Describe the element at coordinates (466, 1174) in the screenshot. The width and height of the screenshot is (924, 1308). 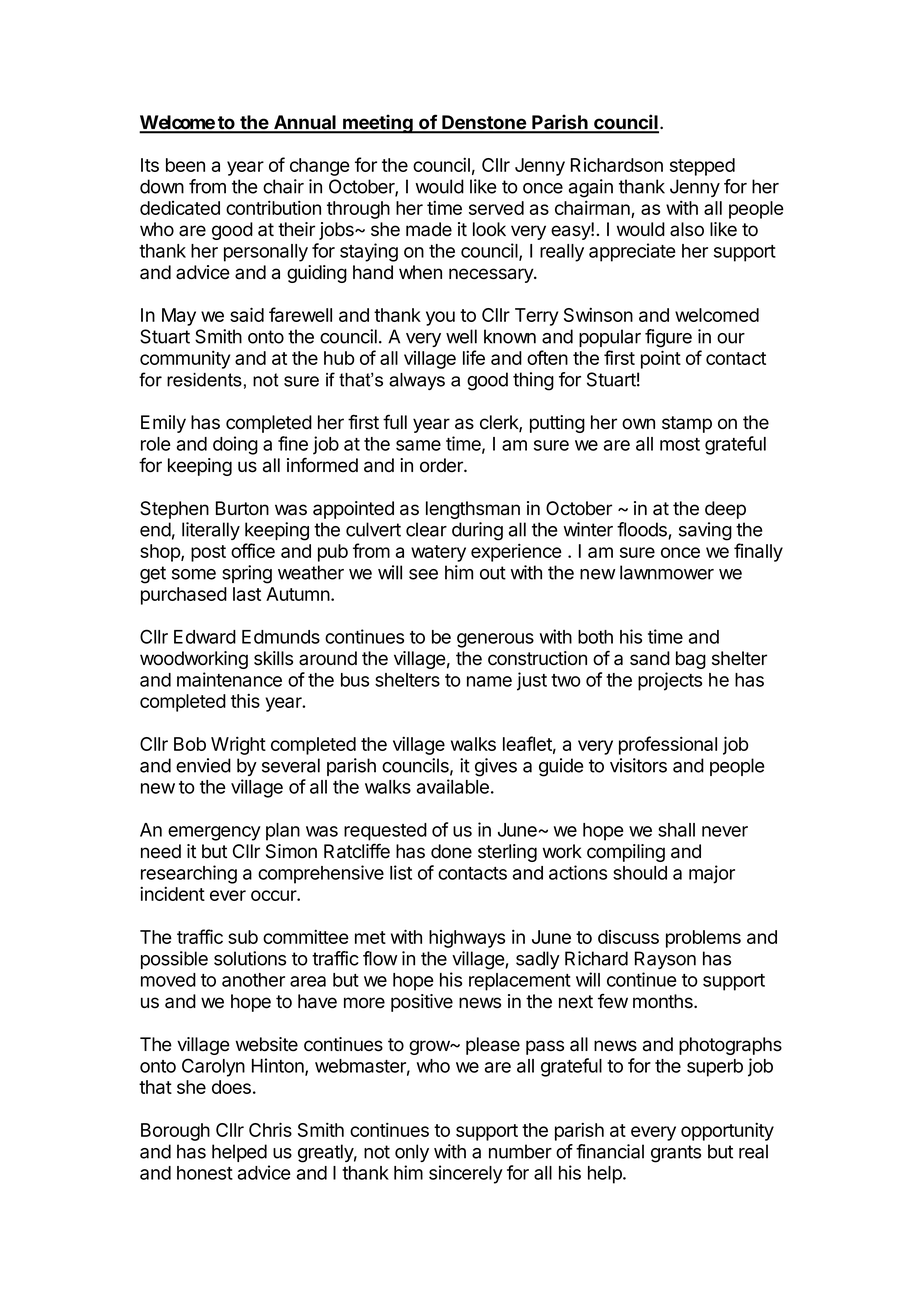
I see `sincerely` at that location.
